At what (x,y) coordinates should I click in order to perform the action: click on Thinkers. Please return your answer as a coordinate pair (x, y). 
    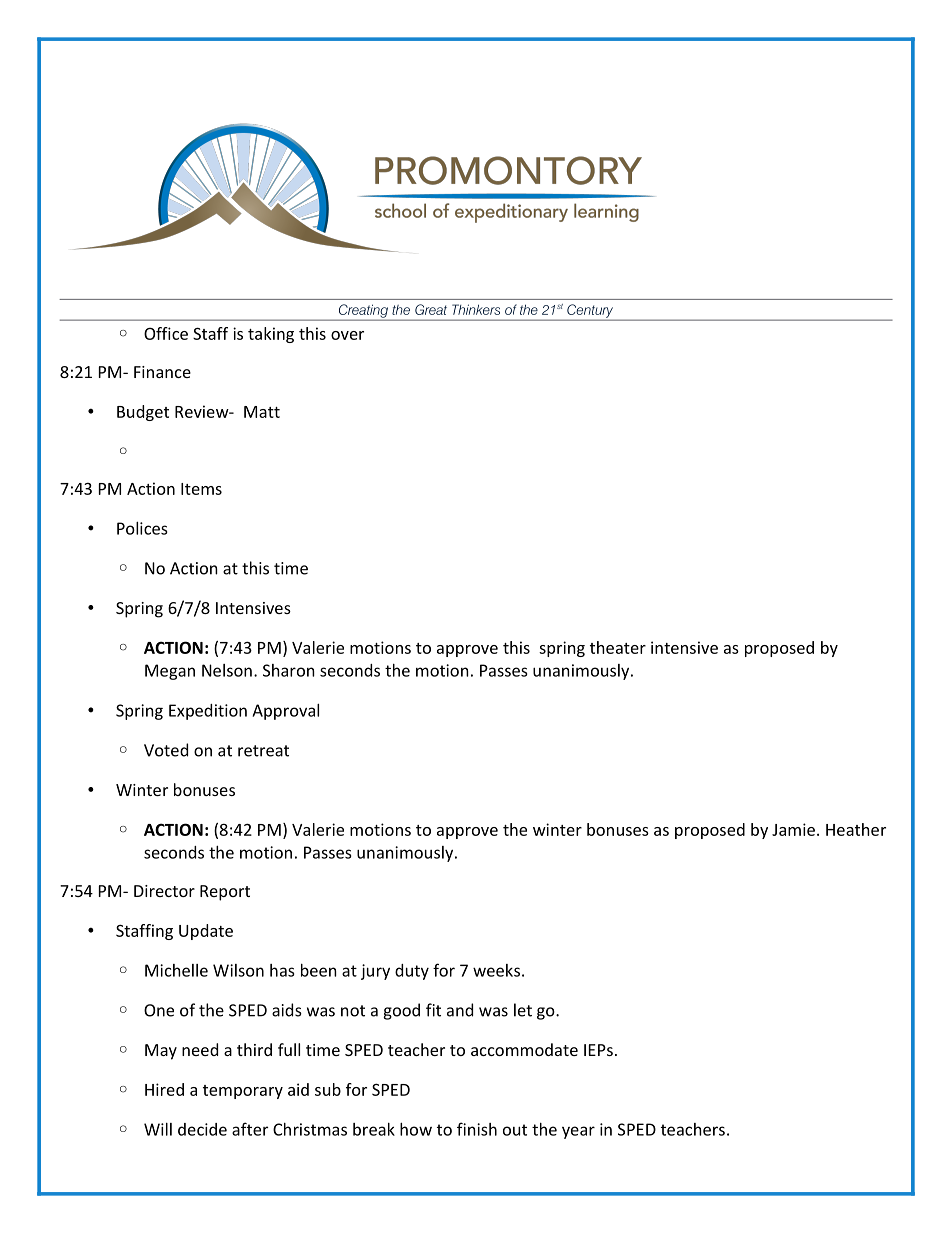
    Looking at the image, I should click on (476, 309).
